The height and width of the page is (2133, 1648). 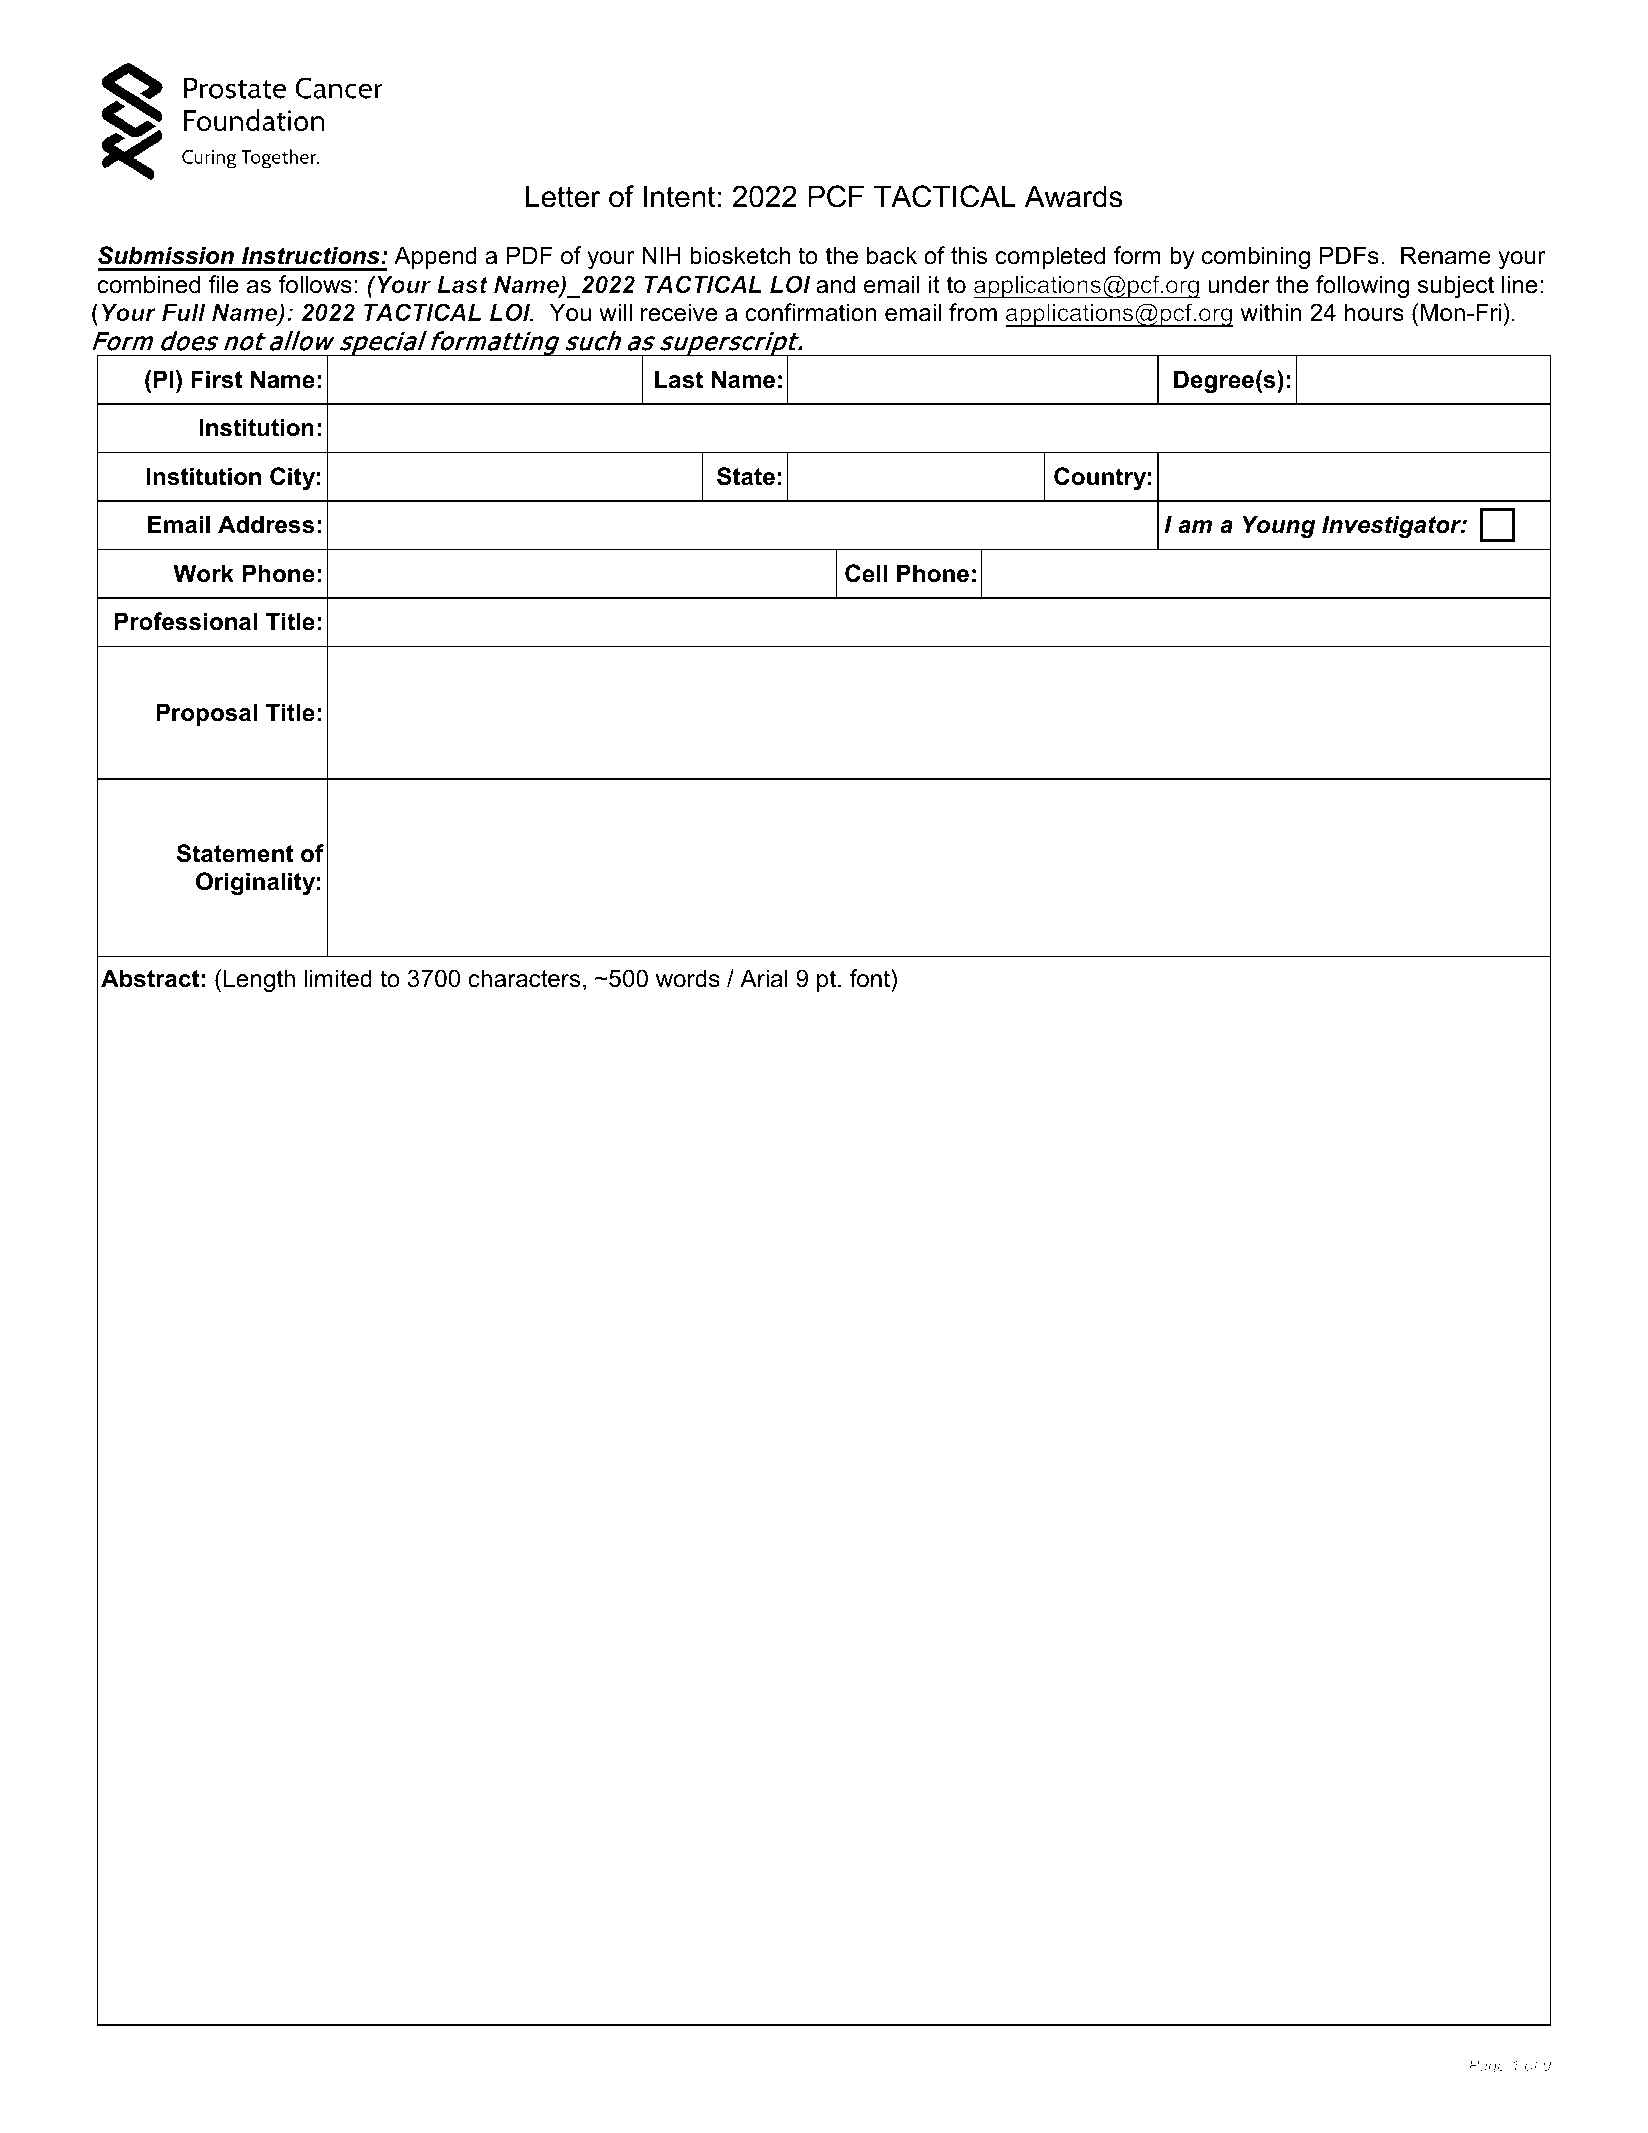 What do you see at coordinates (150, 978) in the page?
I see `Abstract` at bounding box center [150, 978].
